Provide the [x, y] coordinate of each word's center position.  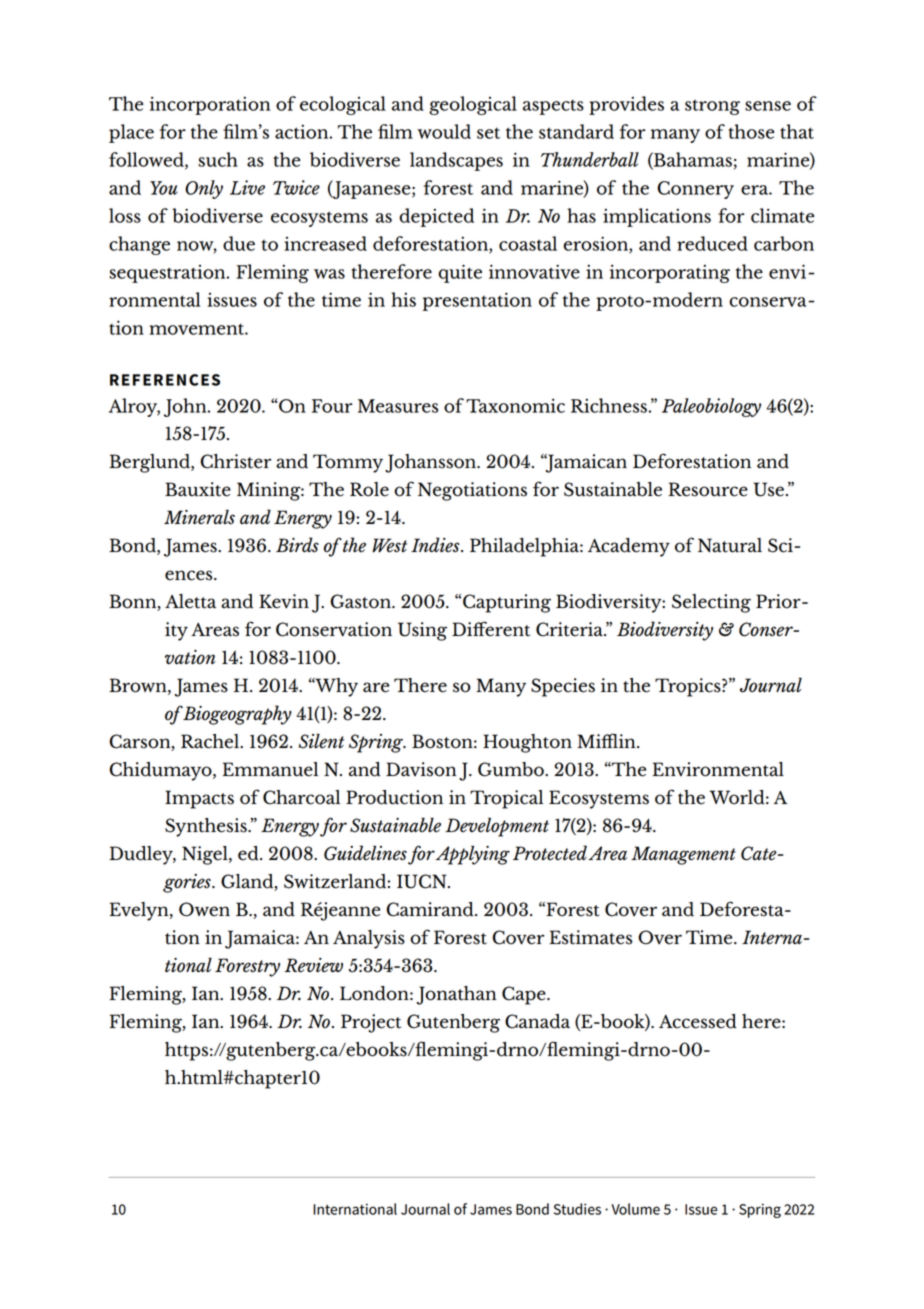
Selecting [711, 603]
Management [683, 855]
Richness [610, 405]
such [218, 159]
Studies [577, 1209]
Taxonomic [515, 405]
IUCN [423, 881]
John [186, 407]
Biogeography [237, 715]
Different [491, 629]
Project [371, 1023]
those [751, 131]
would [444, 131]
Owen [204, 909]
